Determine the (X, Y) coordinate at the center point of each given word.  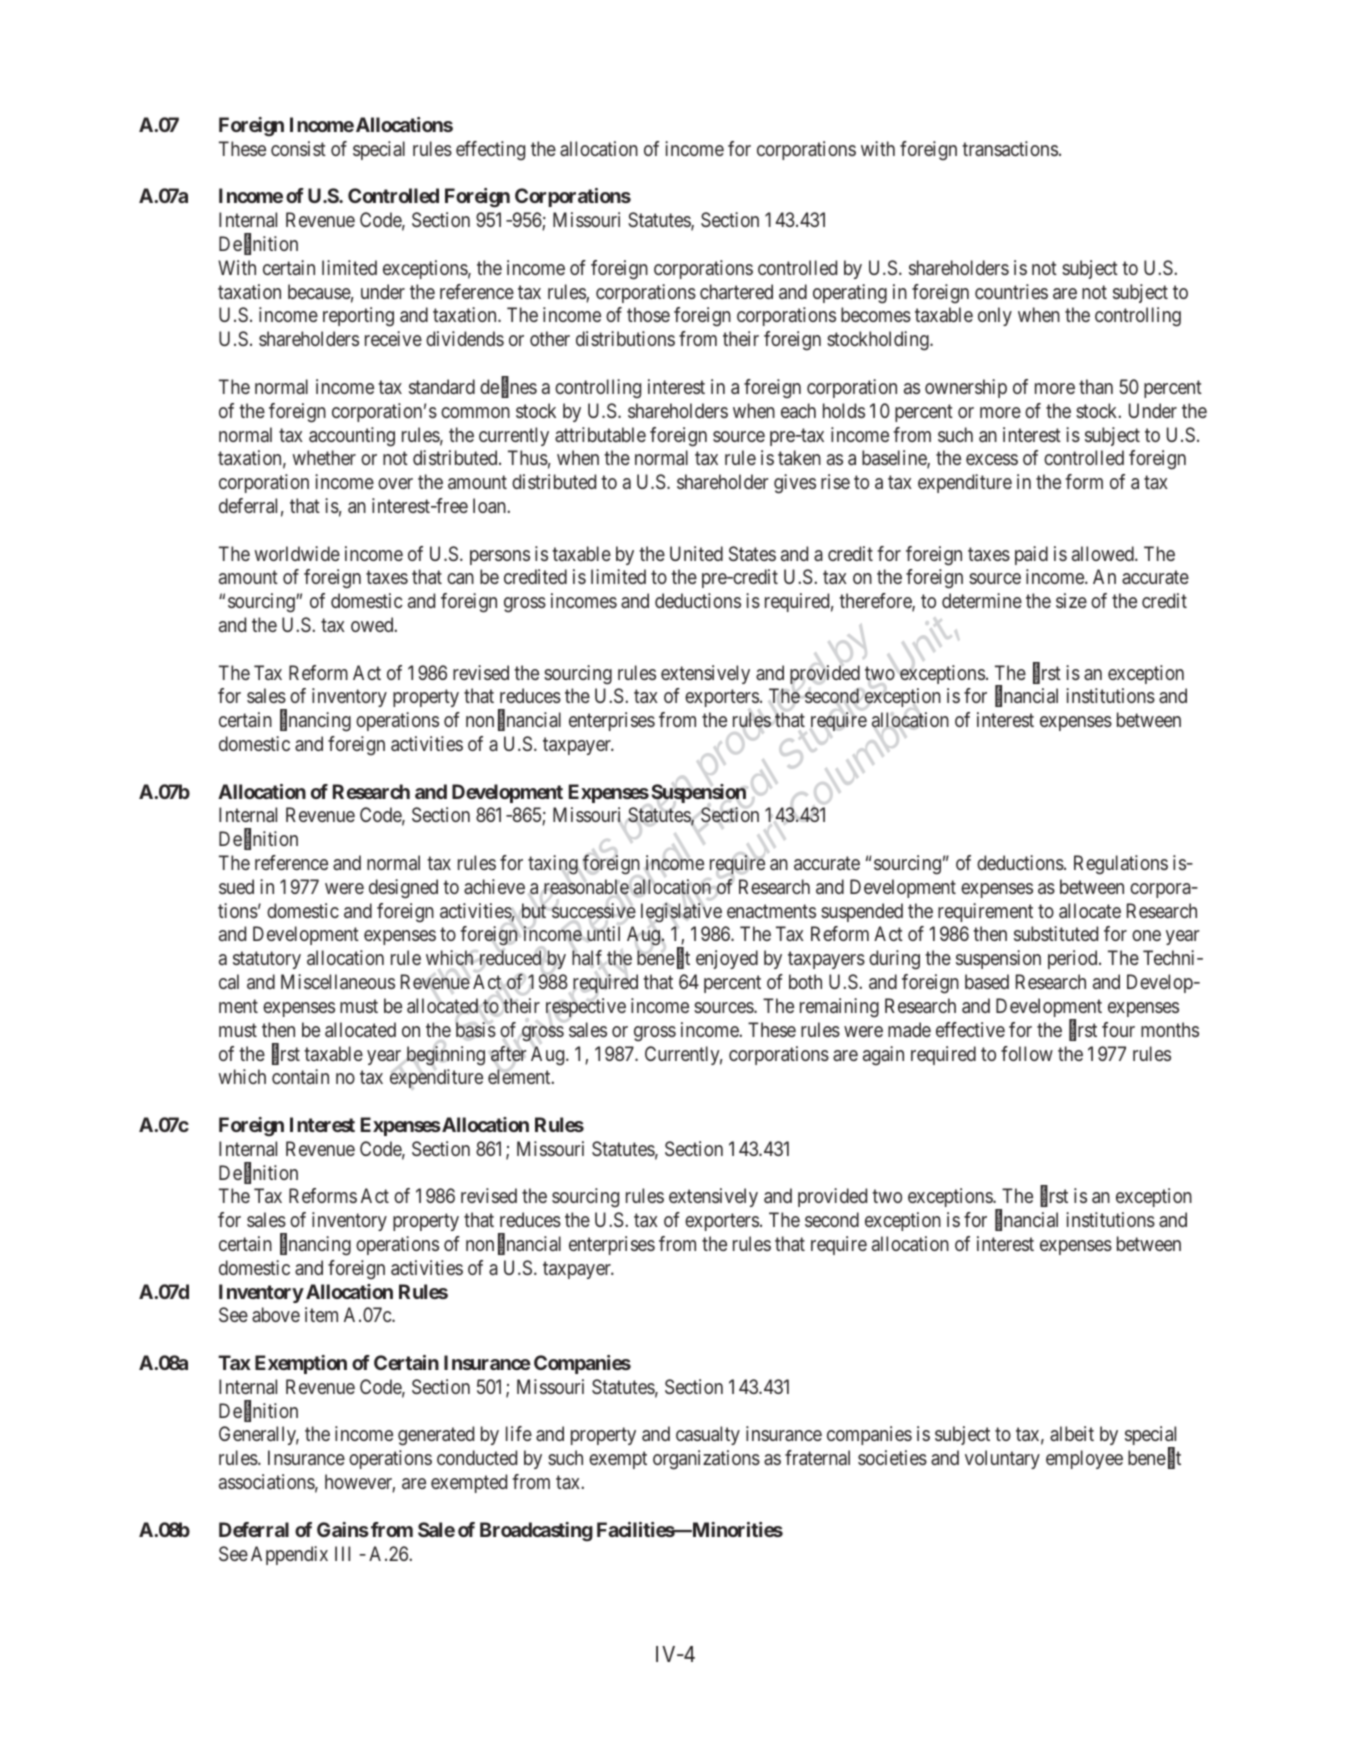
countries (1011, 291)
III (342, 1553)
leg (652, 913)
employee (1084, 1459)
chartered (736, 291)
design (394, 889)
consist (298, 148)
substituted (1056, 933)
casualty (708, 1435)
